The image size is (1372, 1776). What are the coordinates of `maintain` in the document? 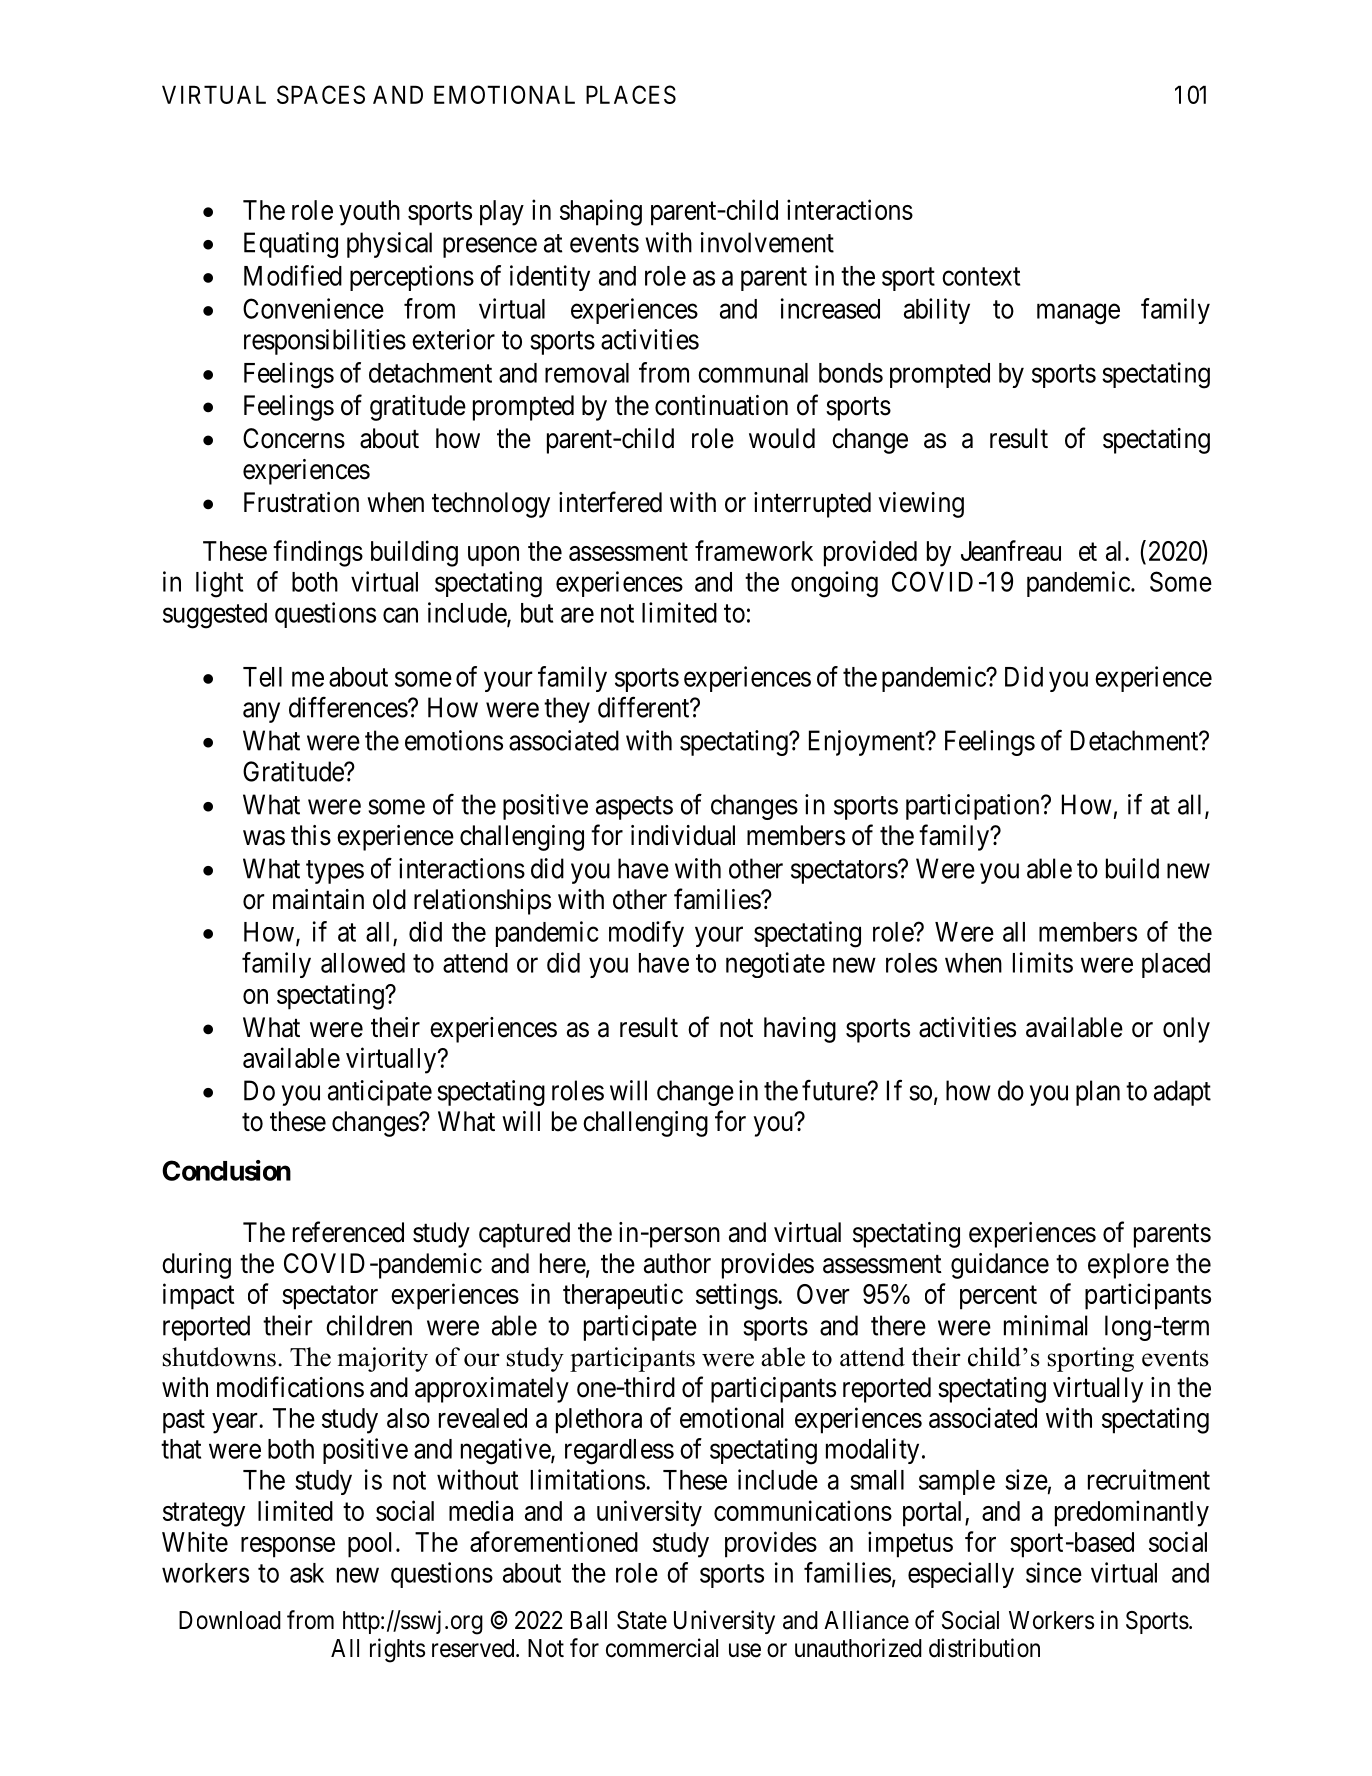 It's located at (318, 899).
